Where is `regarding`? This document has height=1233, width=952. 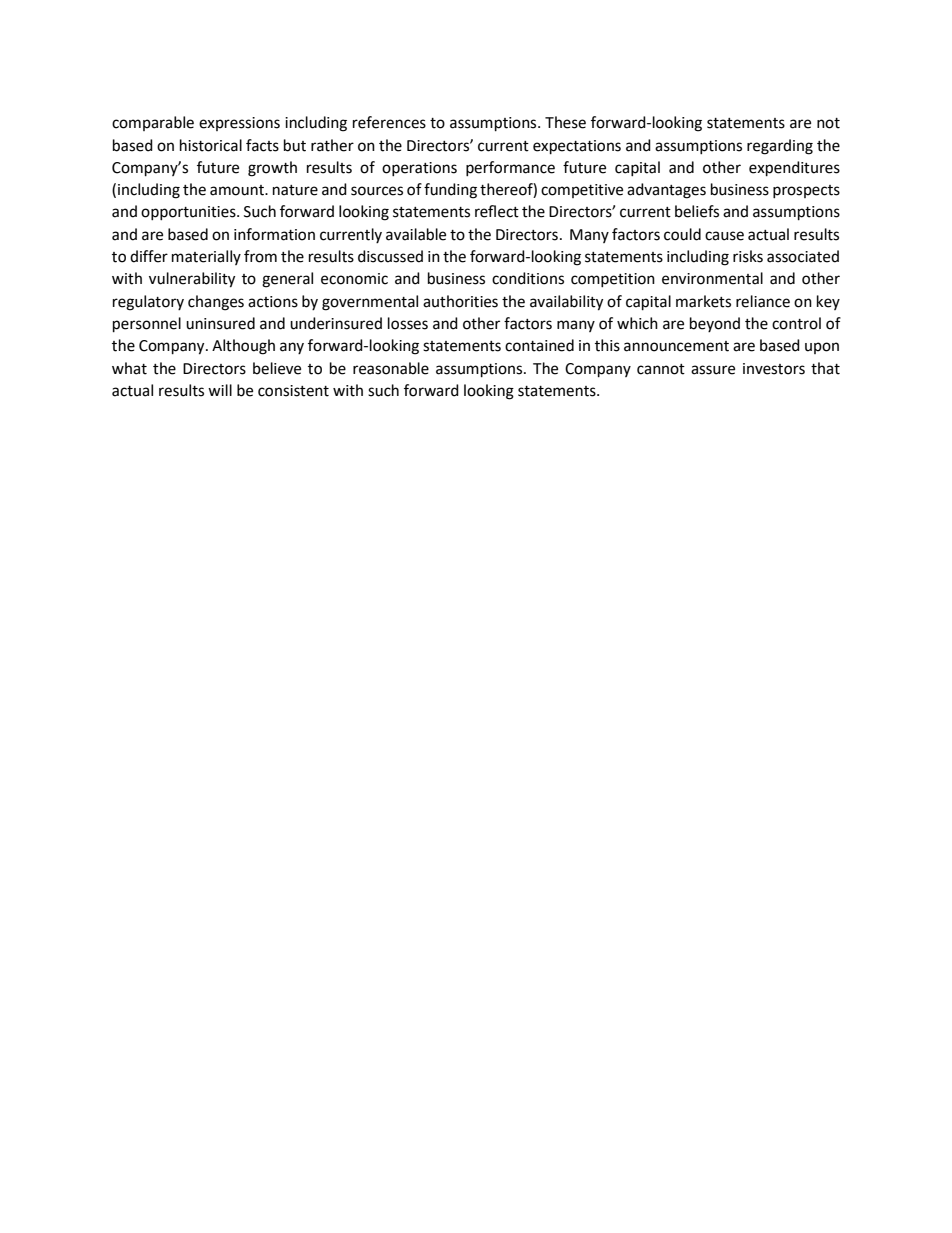
regarding is located at coordinates (780, 147).
